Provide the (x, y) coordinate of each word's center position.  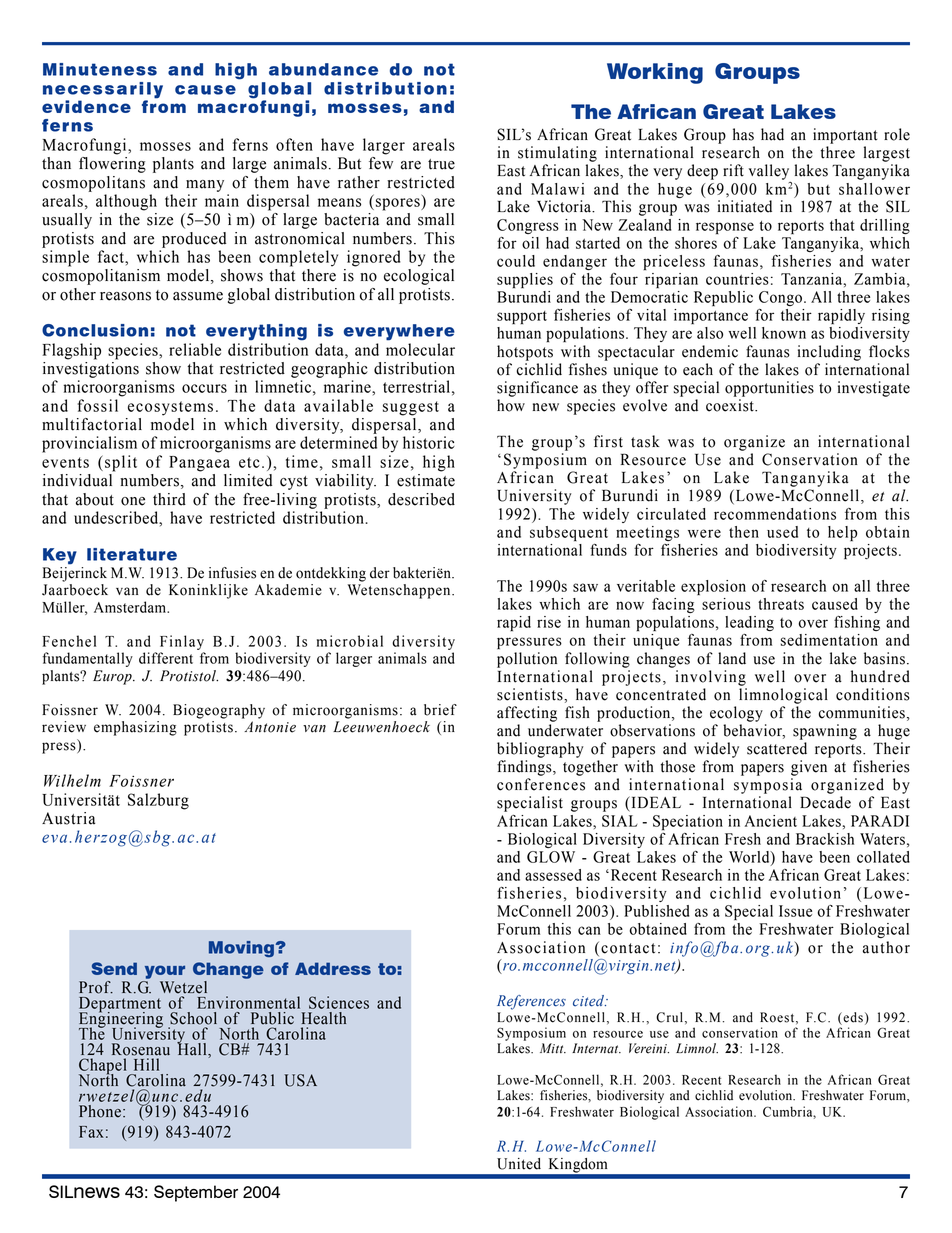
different (166, 658)
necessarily (103, 90)
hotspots (525, 353)
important (845, 136)
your (165, 972)
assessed (553, 875)
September (196, 1193)
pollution (527, 660)
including (829, 353)
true (441, 164)
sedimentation (829, 640)
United (519, 1164)
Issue (795, 911)
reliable (195, 349)
